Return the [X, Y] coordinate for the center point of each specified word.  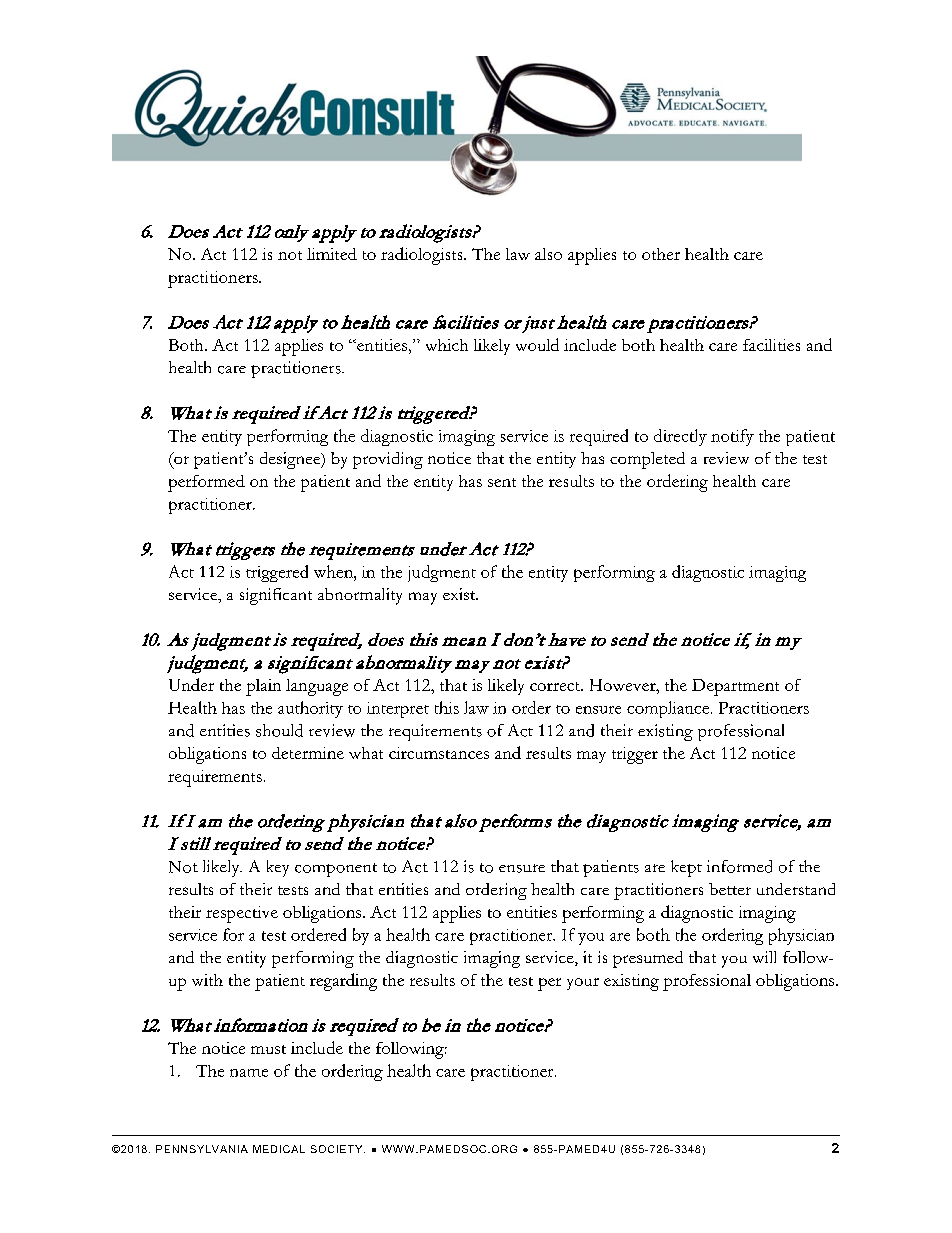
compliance [668, 709]
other [661, 254]
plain [263, 687]
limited [332, 254]
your [583, 984]
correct [556, 686]
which [447, 345]
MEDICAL [279, 1149]
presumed [648, 959]
